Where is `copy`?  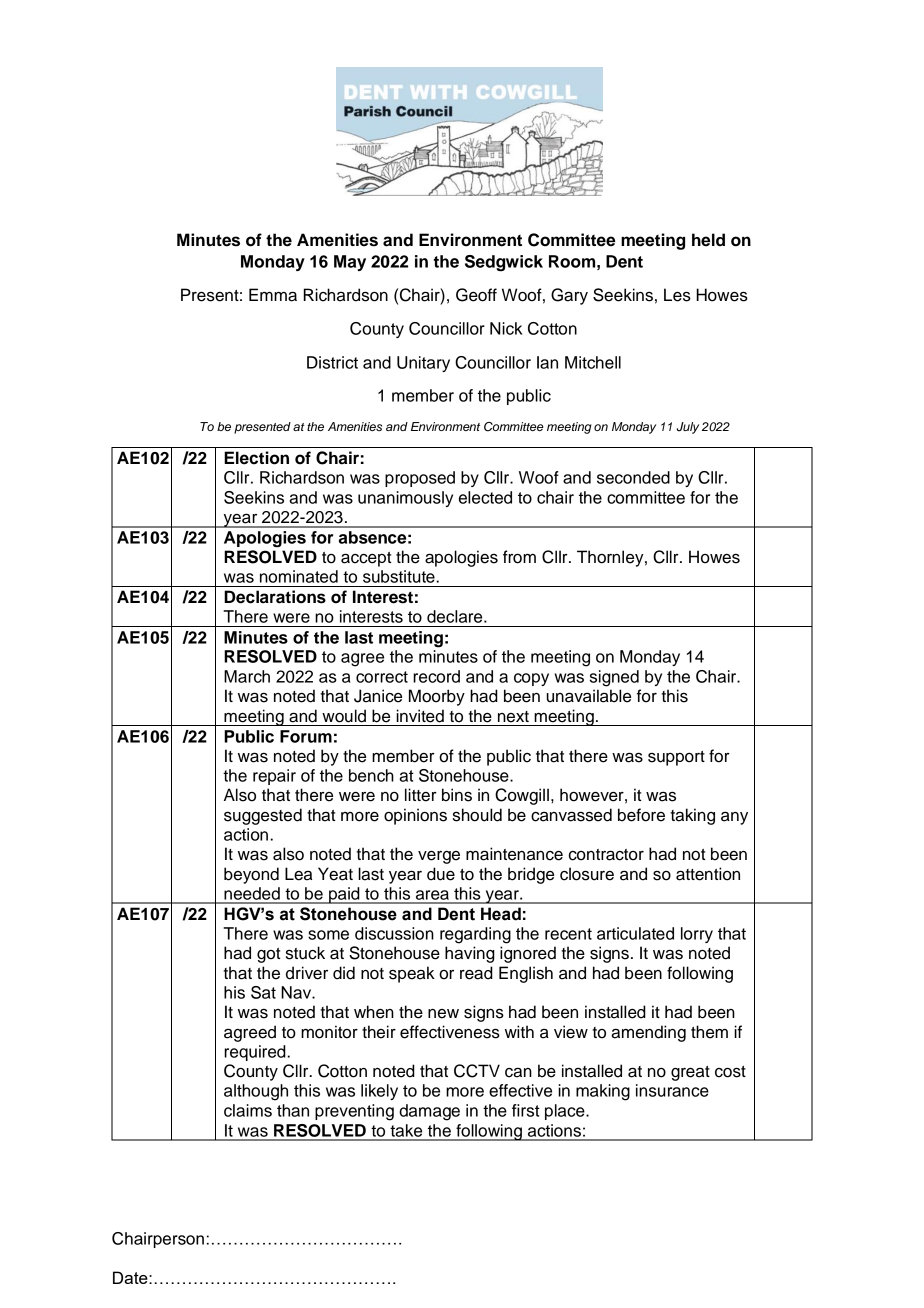
copy is located at coordinates (531, 679).
